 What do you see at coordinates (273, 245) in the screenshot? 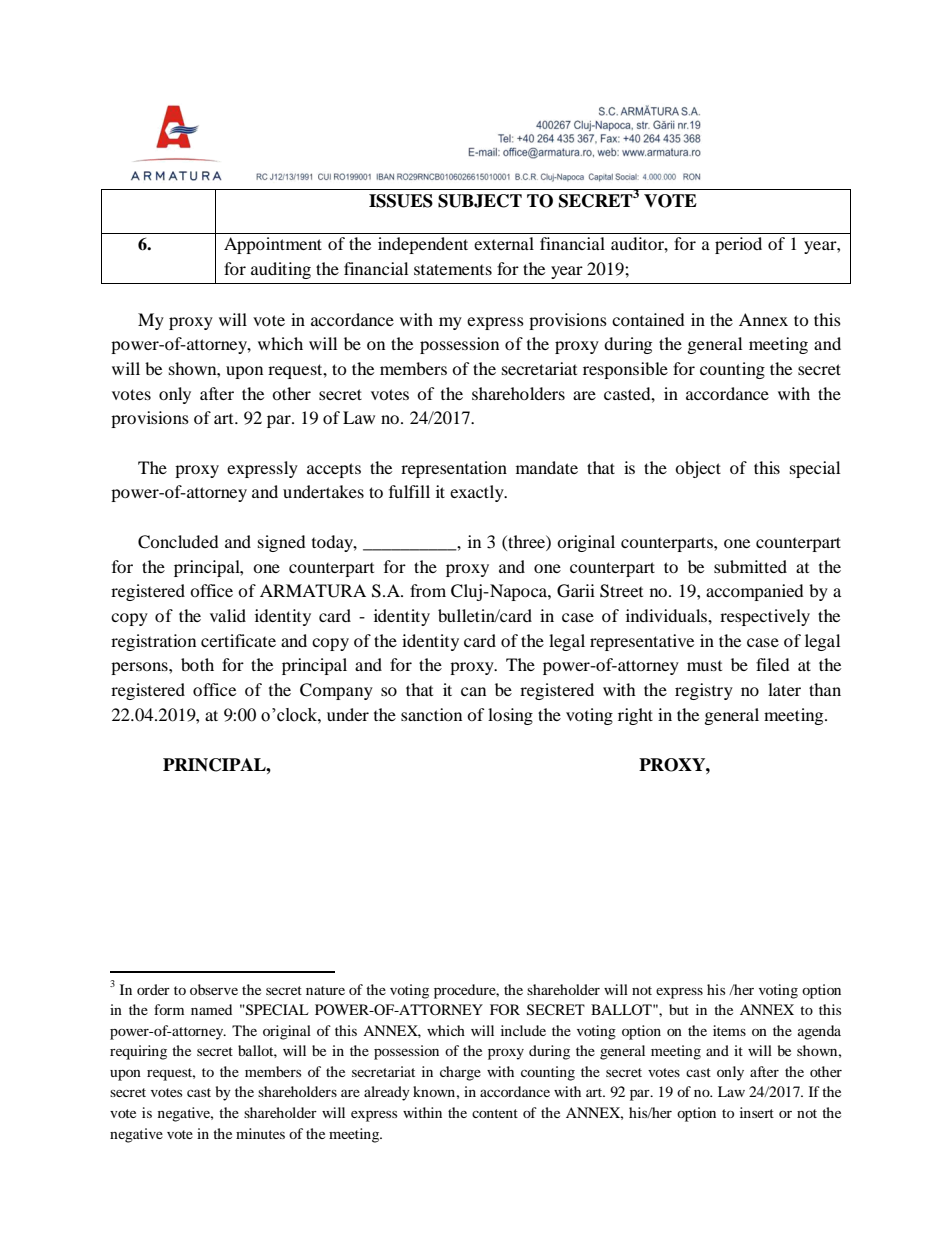
I see `Appointment` at bounding box center [273, 245].
